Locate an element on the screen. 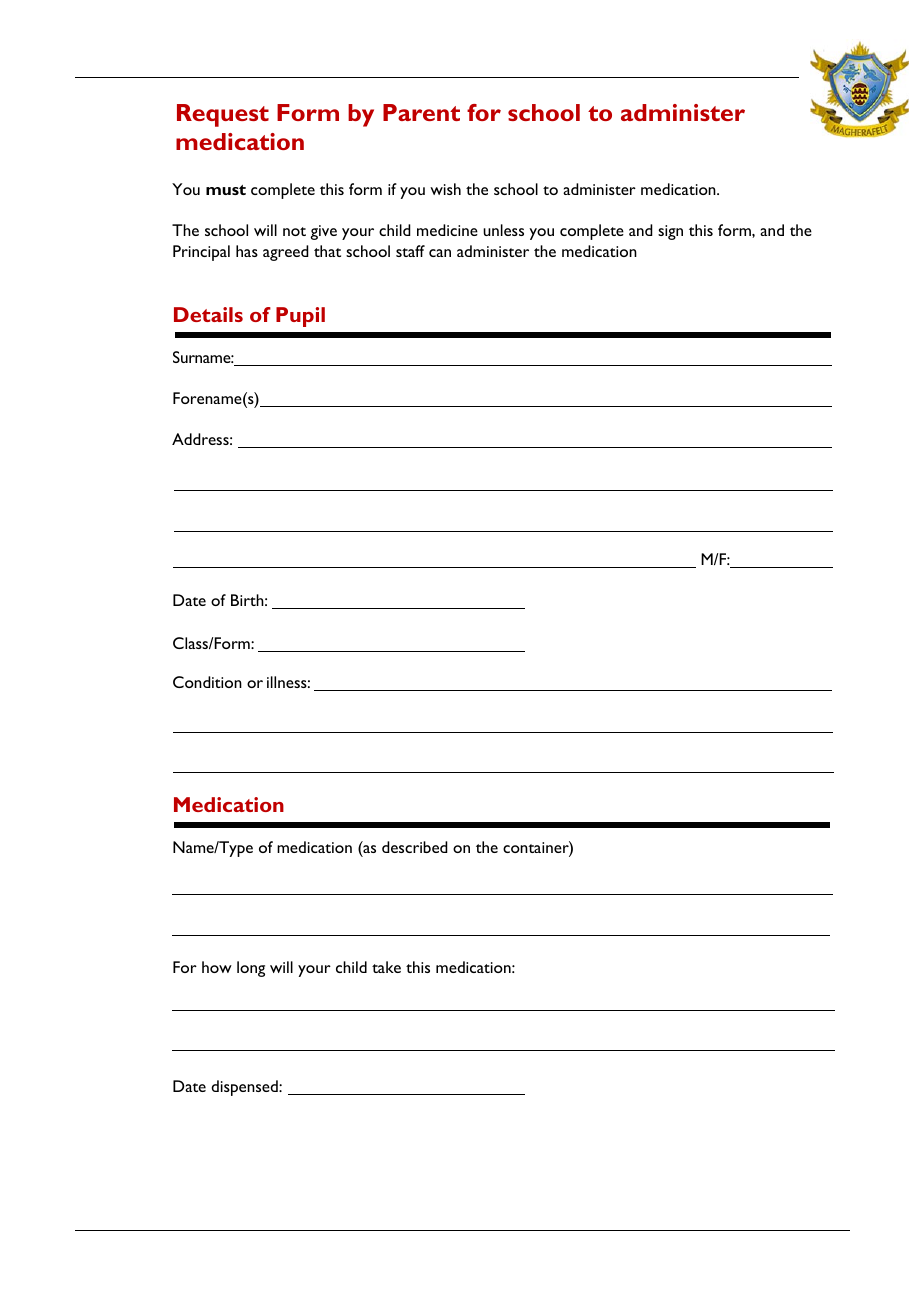 The image size is (924, 1308). unless is located at coordinates (503, 230).
